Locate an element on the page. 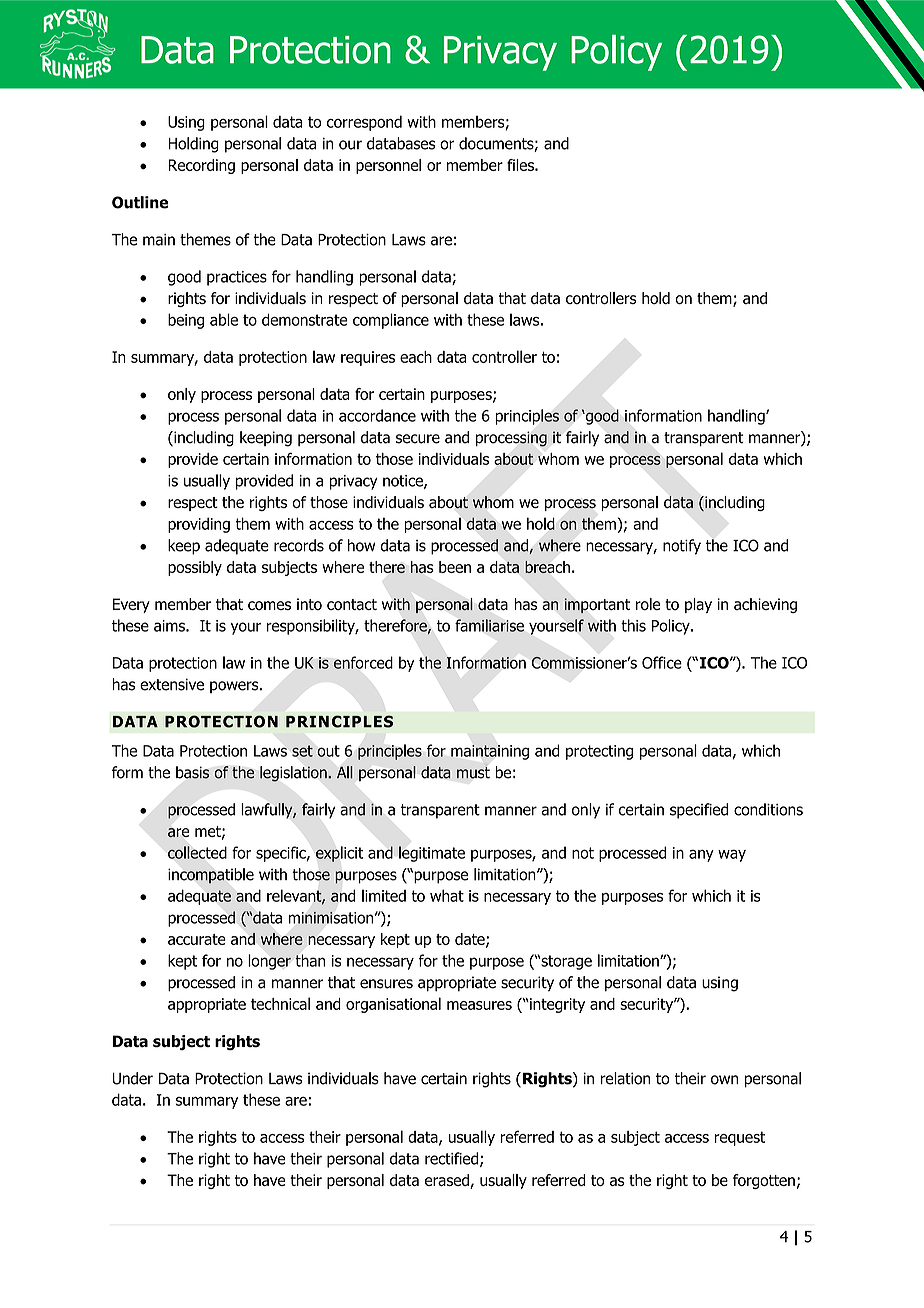  notify is located at coordinates (682, 547).
